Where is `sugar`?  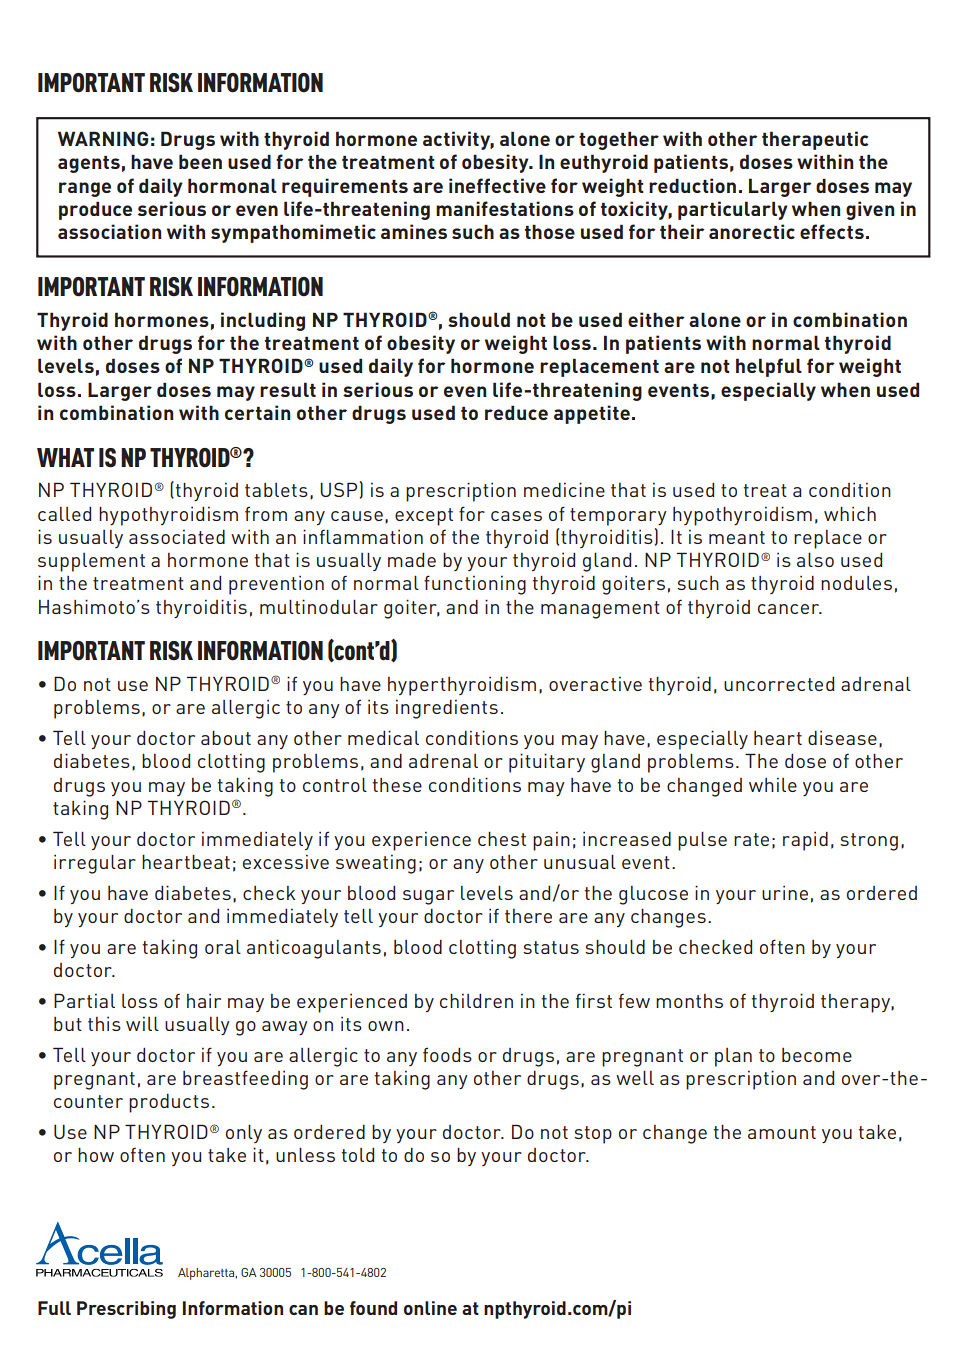 sugar is located at coordinates (428, 897).
